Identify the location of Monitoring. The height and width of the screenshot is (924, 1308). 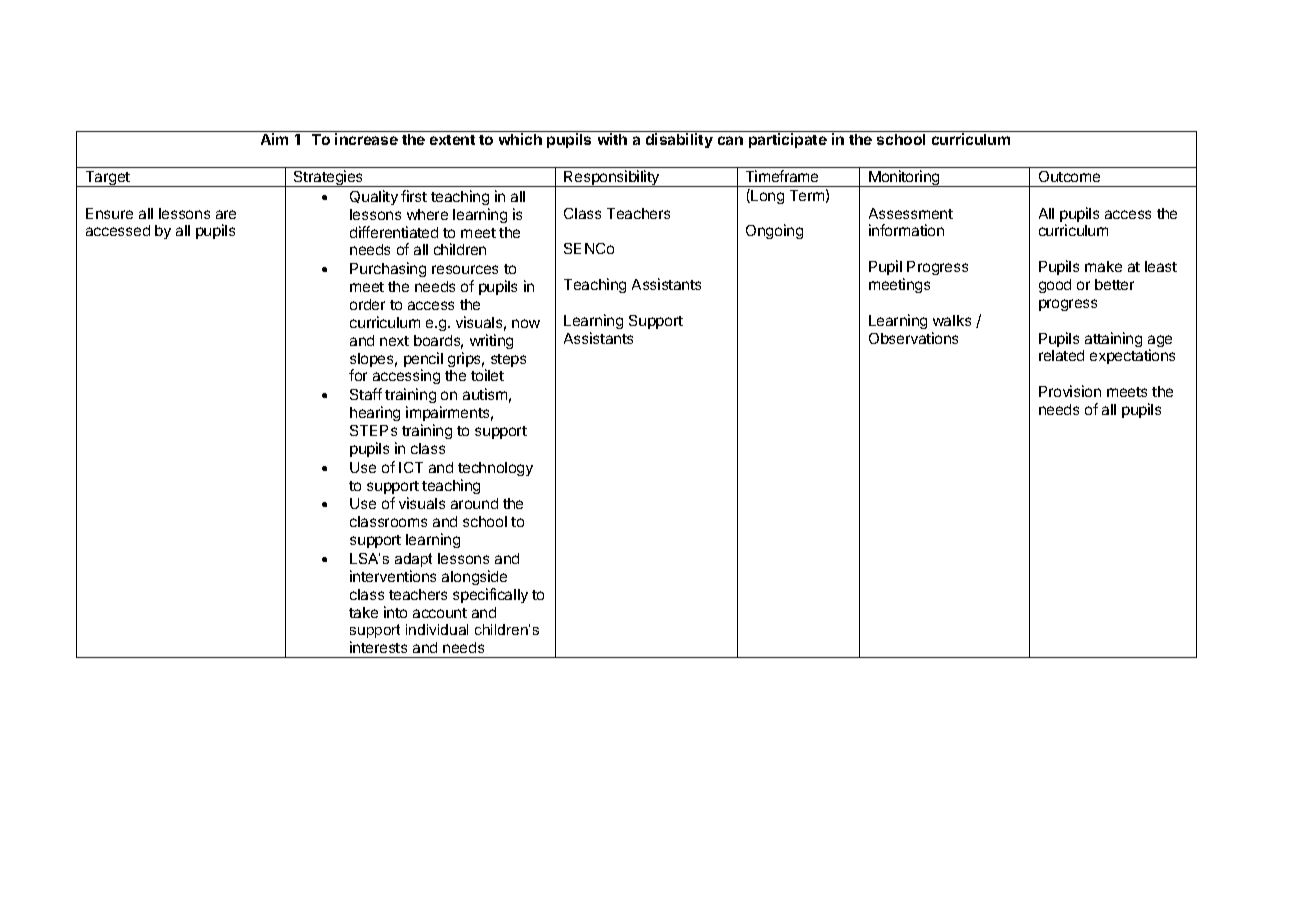
(904, 178).
